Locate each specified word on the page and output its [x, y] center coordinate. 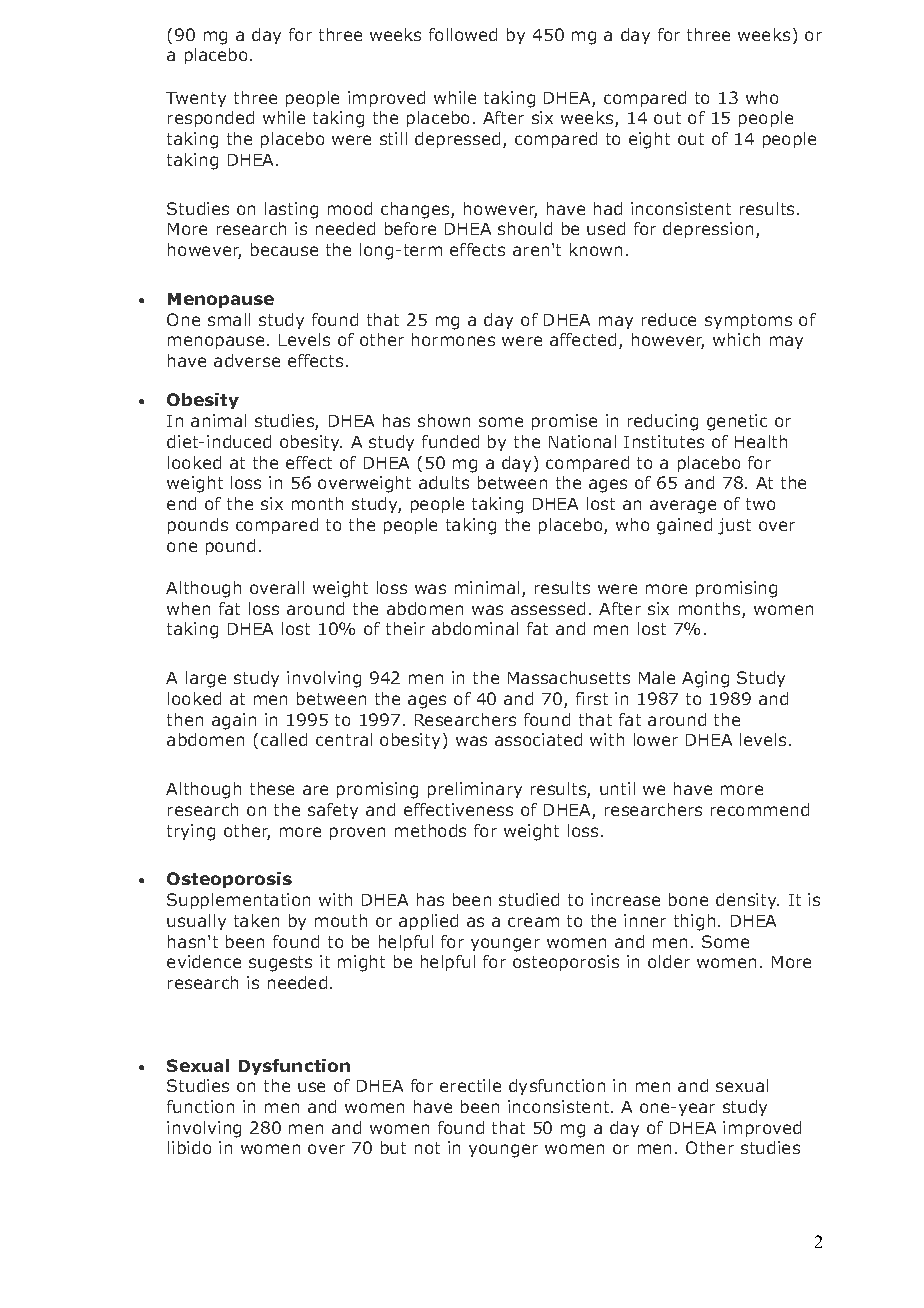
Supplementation [238, 901]
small [229, 319]
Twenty [196, 99]
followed [463, 34]
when [188, 608]
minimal [487, 587]
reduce [669, 319]
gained [684, 526]
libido [189, 1147]
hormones [453, 339]
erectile [470, 1085]
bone [688, 899]
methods [430, 830]
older [669, 961]
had [608, 208]
